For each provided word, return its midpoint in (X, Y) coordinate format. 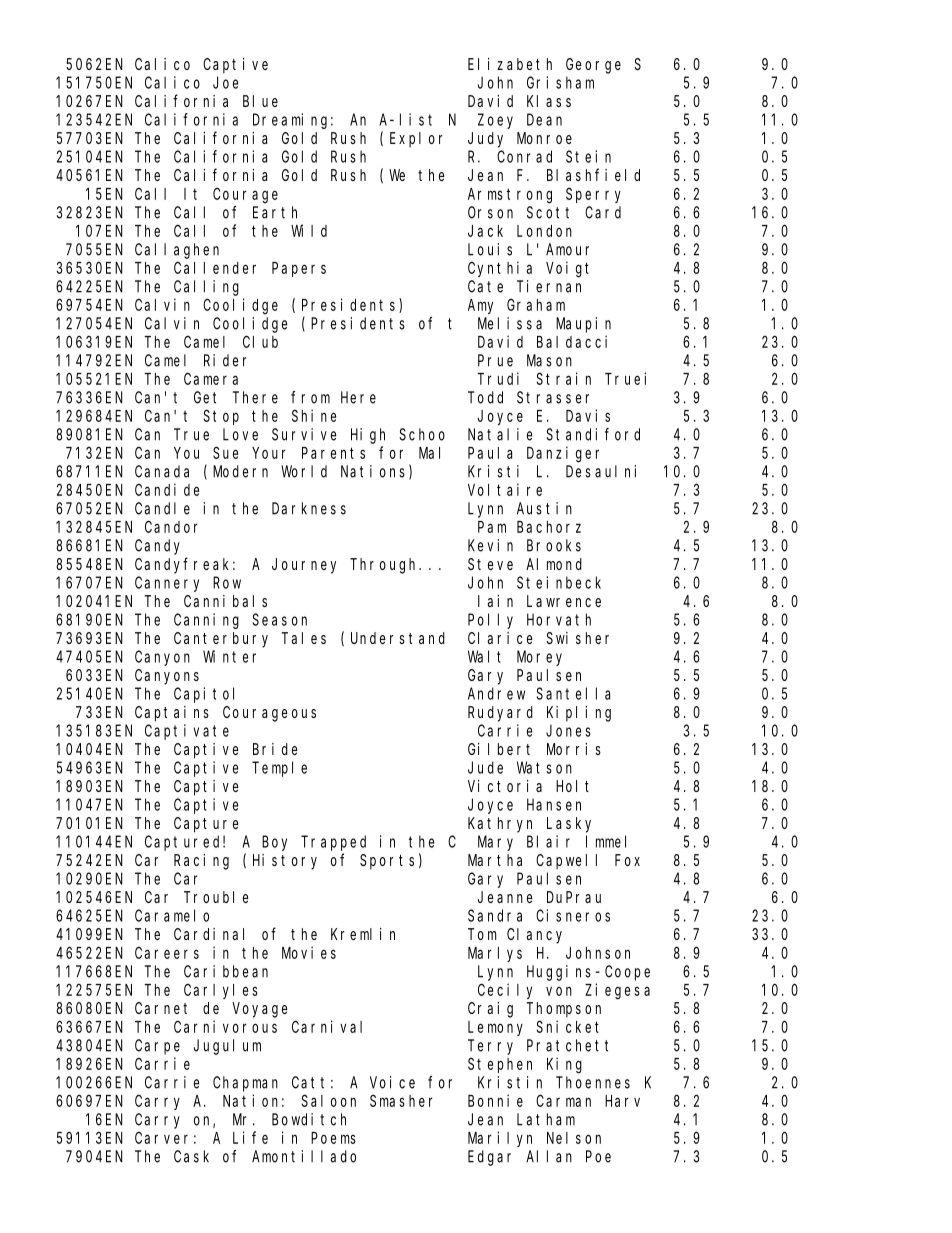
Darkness (309, 508)
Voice (392, 1082)
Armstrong (510, 196)
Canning (206, 621)
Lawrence (564, 601)
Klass (549, 101)
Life (250, 1137)
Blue (260, 101)
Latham (546, 1119)
